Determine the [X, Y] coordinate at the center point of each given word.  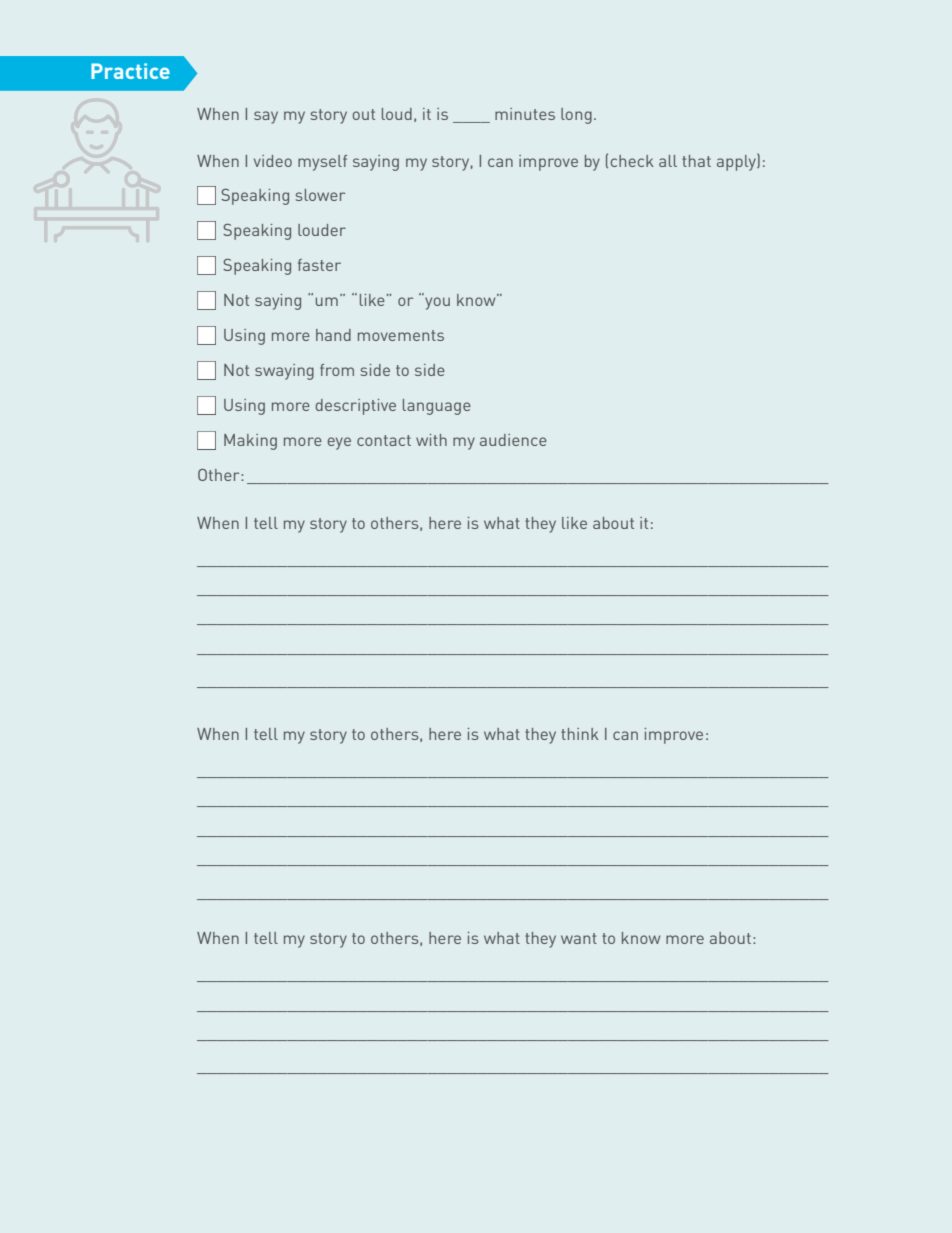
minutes [525, 114]
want [579, 938]
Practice [130, 71]
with [431, 440]
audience [513, 440]
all [668, 161]
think [580, 734]
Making [250, 442]
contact [384, 440]
